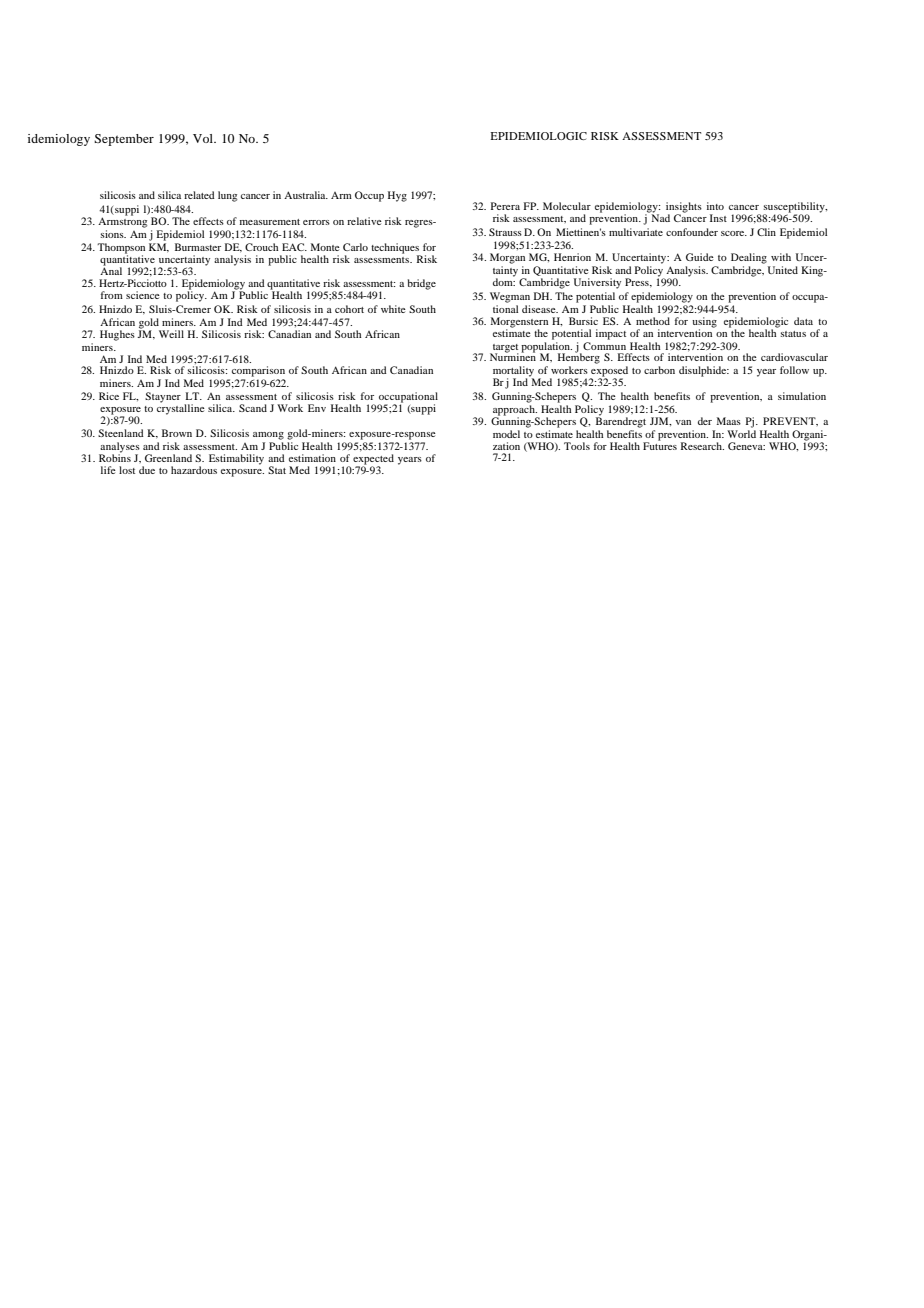 The image size is (924, 1308). I want to click on Australia, so click(306, 195).
